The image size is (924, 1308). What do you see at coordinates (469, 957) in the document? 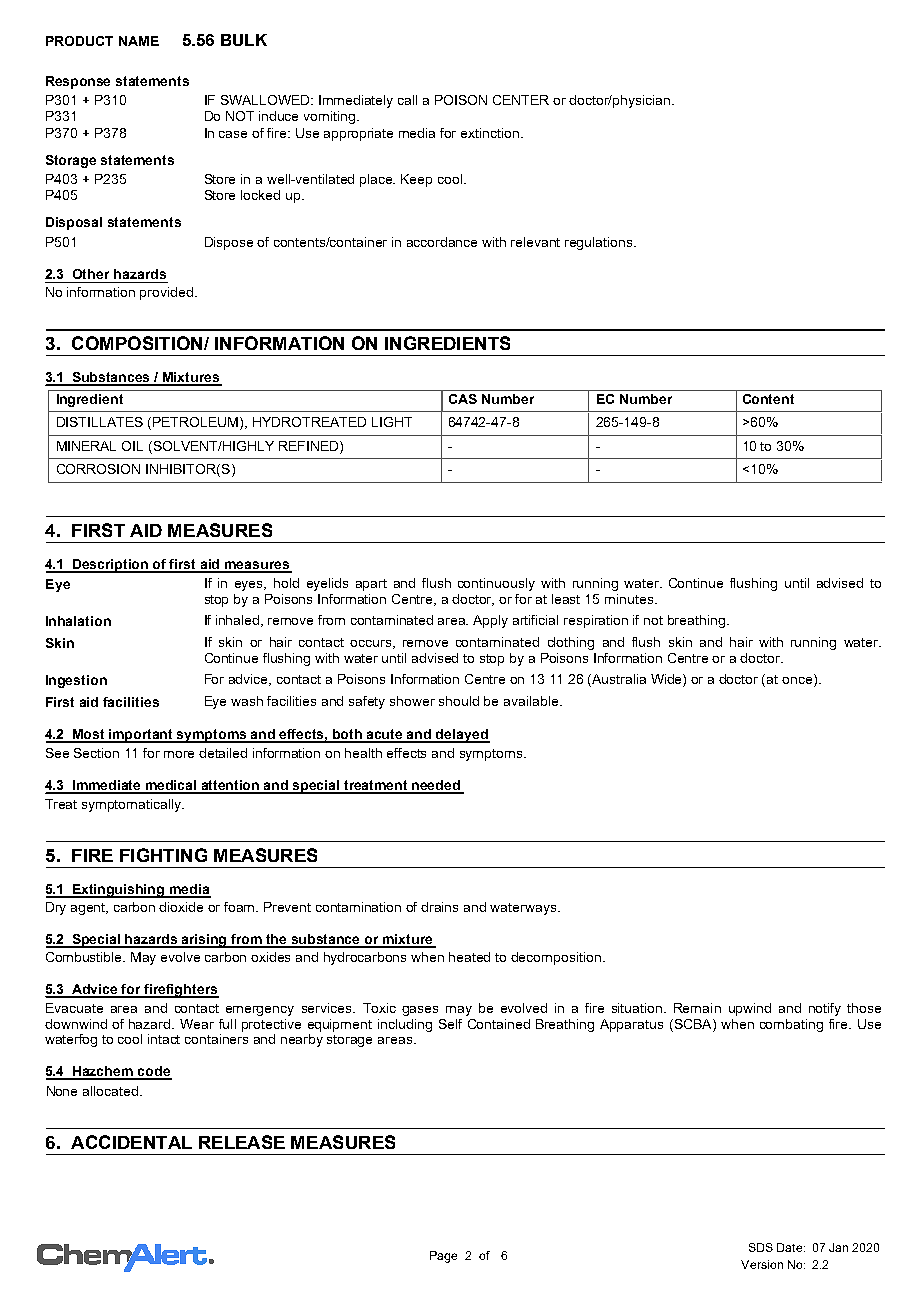
I see `heated` at bounding box center [469, 957].
